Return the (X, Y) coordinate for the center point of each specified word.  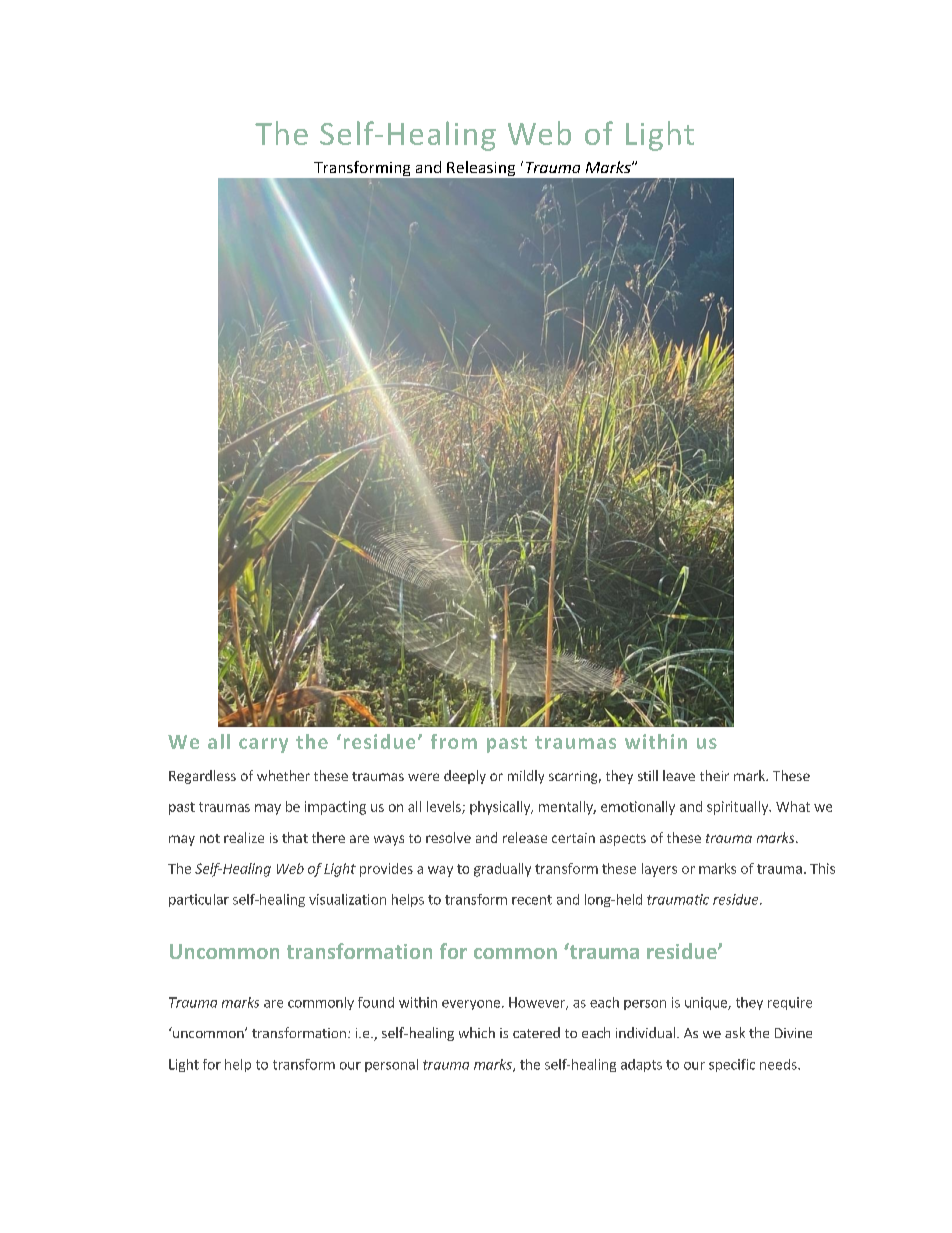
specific (732, 1065)
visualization (347, 899)
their (714, 775)
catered (536, 1032)
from (454, 741)
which (477, 1032)
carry (263, 745)
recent (532, 900)
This (822, 868)
